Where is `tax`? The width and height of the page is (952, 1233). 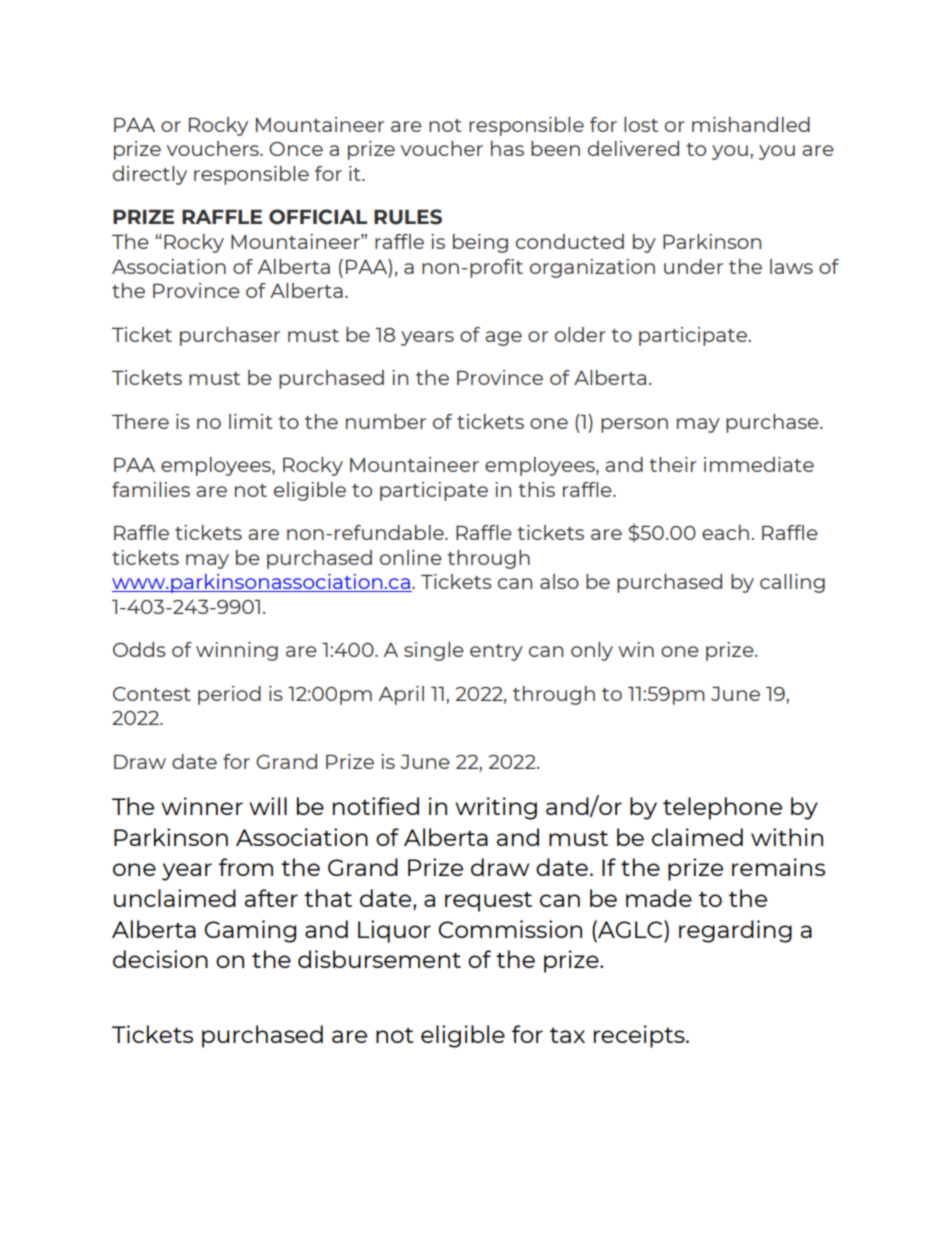
tax is located at coordinates (567, 1035).
